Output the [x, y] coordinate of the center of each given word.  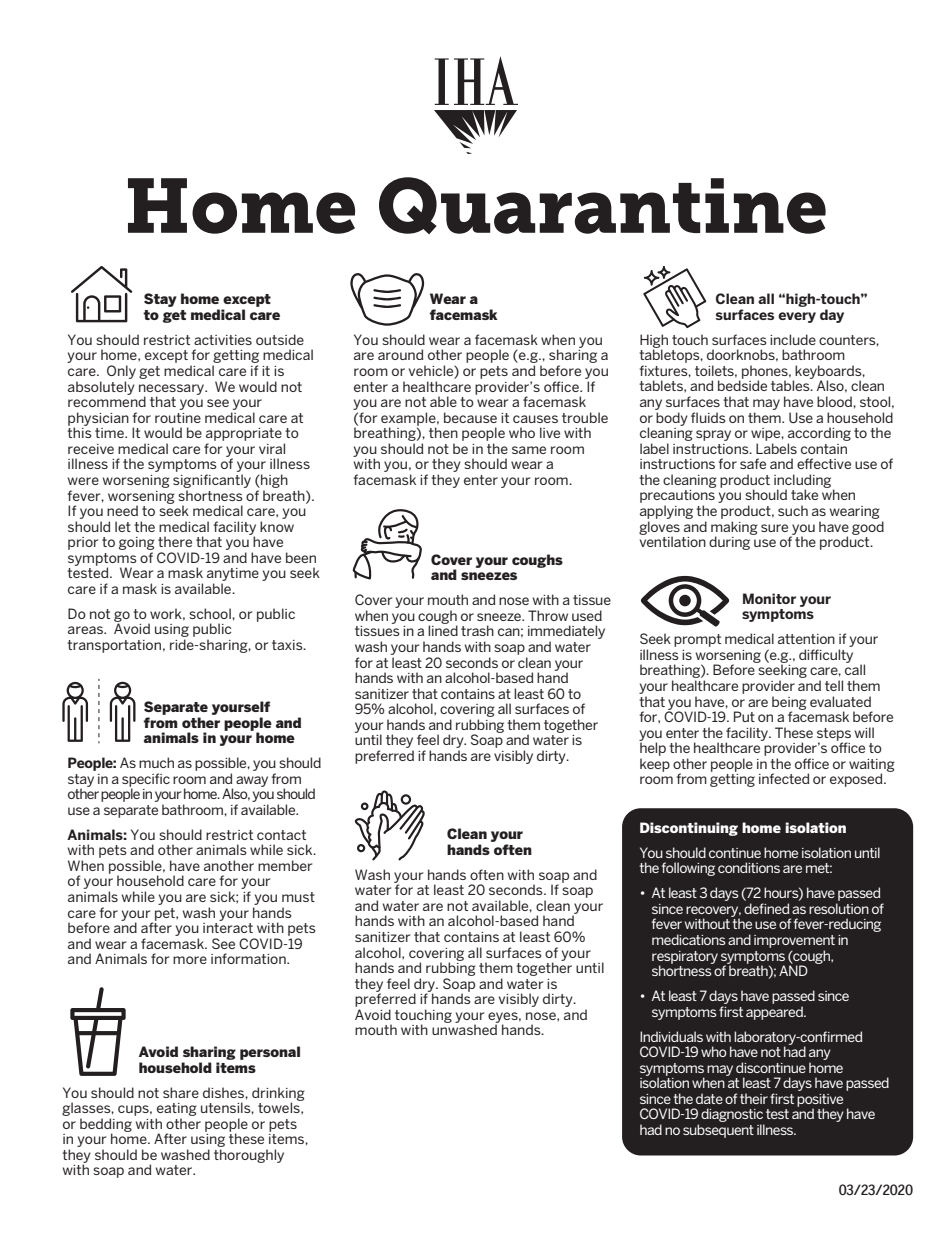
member [285, 865]
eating [177, 1109]
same [529, 450]
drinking [278, 1095]
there [175, 541]
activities [223, 340]
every [797, 317]
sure [774, 528]
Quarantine [602, 205]
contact [281, 835]
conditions [749, 867]
